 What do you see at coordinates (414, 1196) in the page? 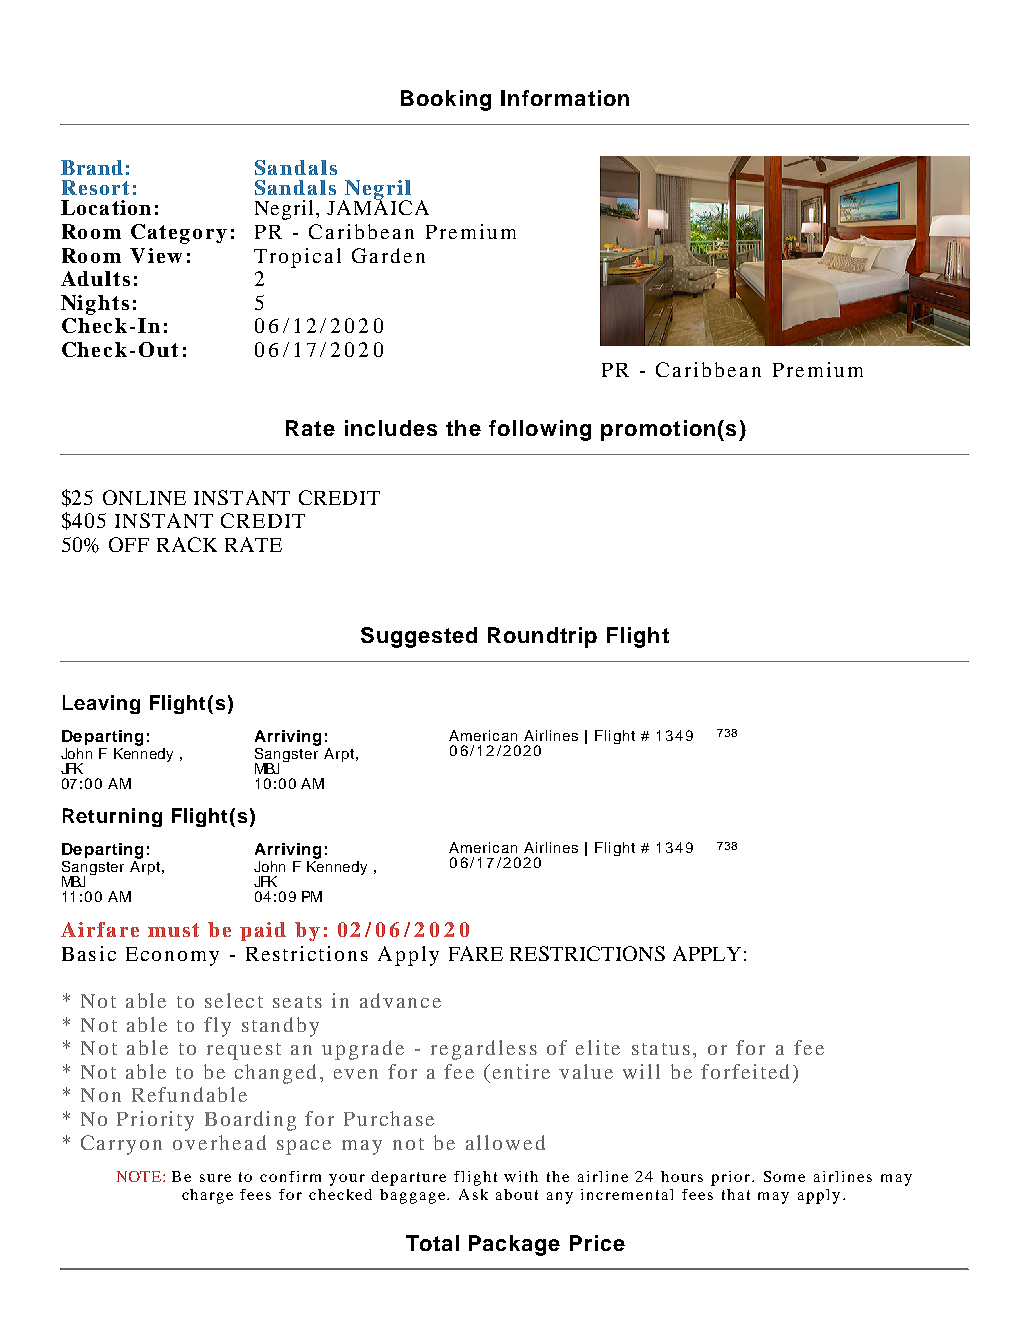
I see `baggage` at bounding box center [414, 1196].
